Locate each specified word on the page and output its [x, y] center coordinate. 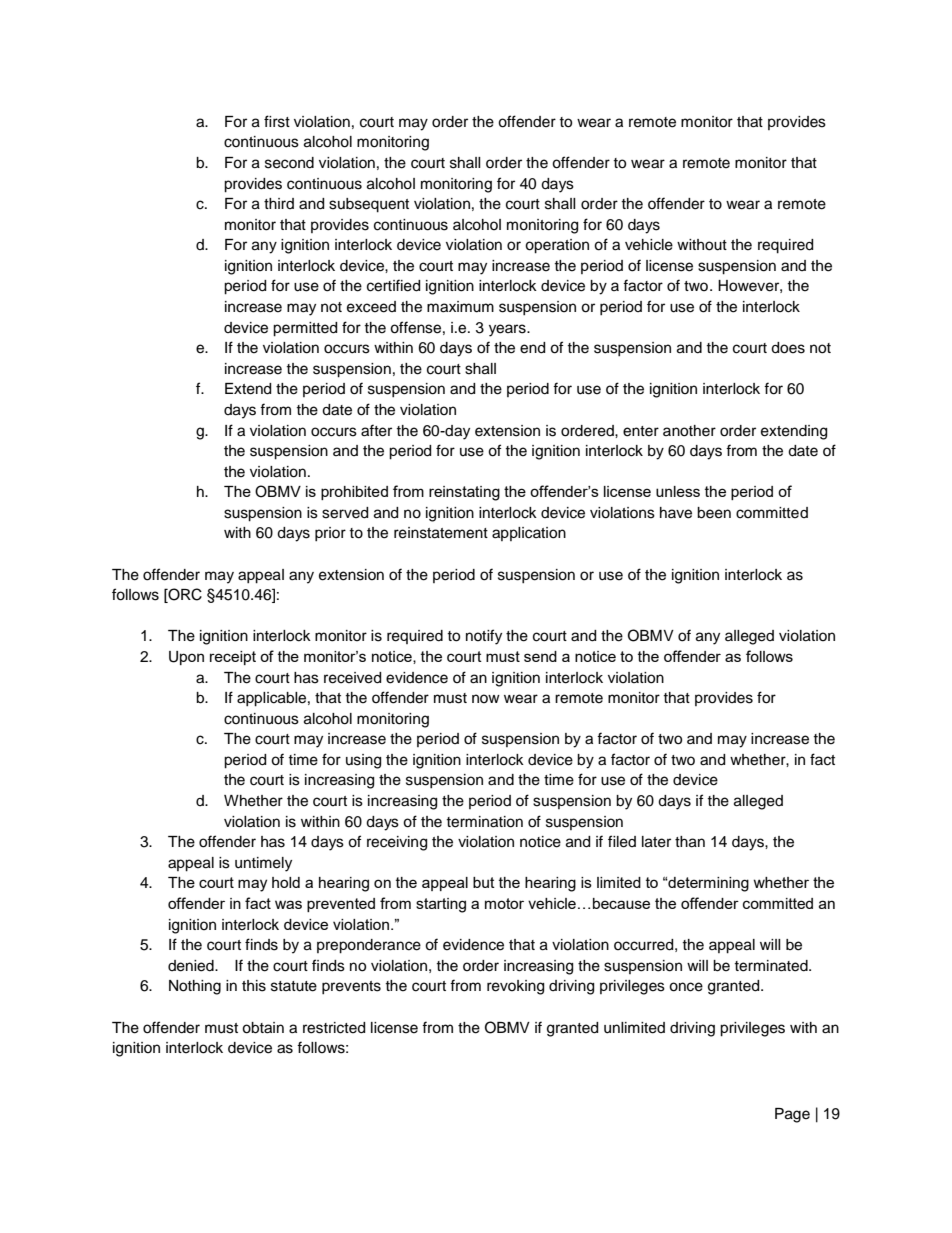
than [690, 842]
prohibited [354, 493]
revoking [515, 987]
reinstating [464, 493]
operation [557, 246]
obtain [263, 1028]
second [289, 163]
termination [484, 822]
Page [792, 1115]
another [689, 431]
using [363, 761]
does [788, 348]
